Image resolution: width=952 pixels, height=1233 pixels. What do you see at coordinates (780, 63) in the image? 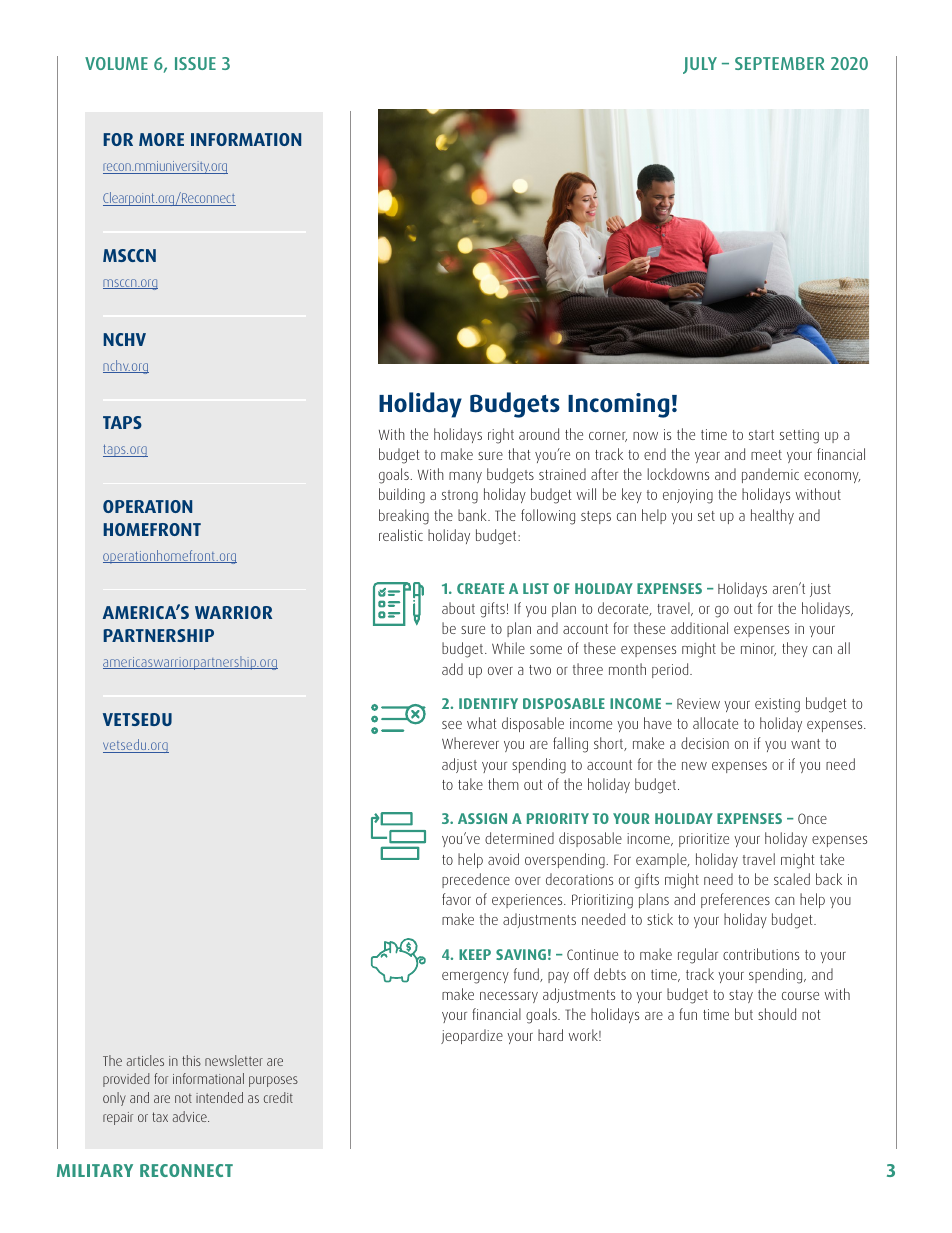
I see `SEPTEMBER` at bounding box center [780, 63].
